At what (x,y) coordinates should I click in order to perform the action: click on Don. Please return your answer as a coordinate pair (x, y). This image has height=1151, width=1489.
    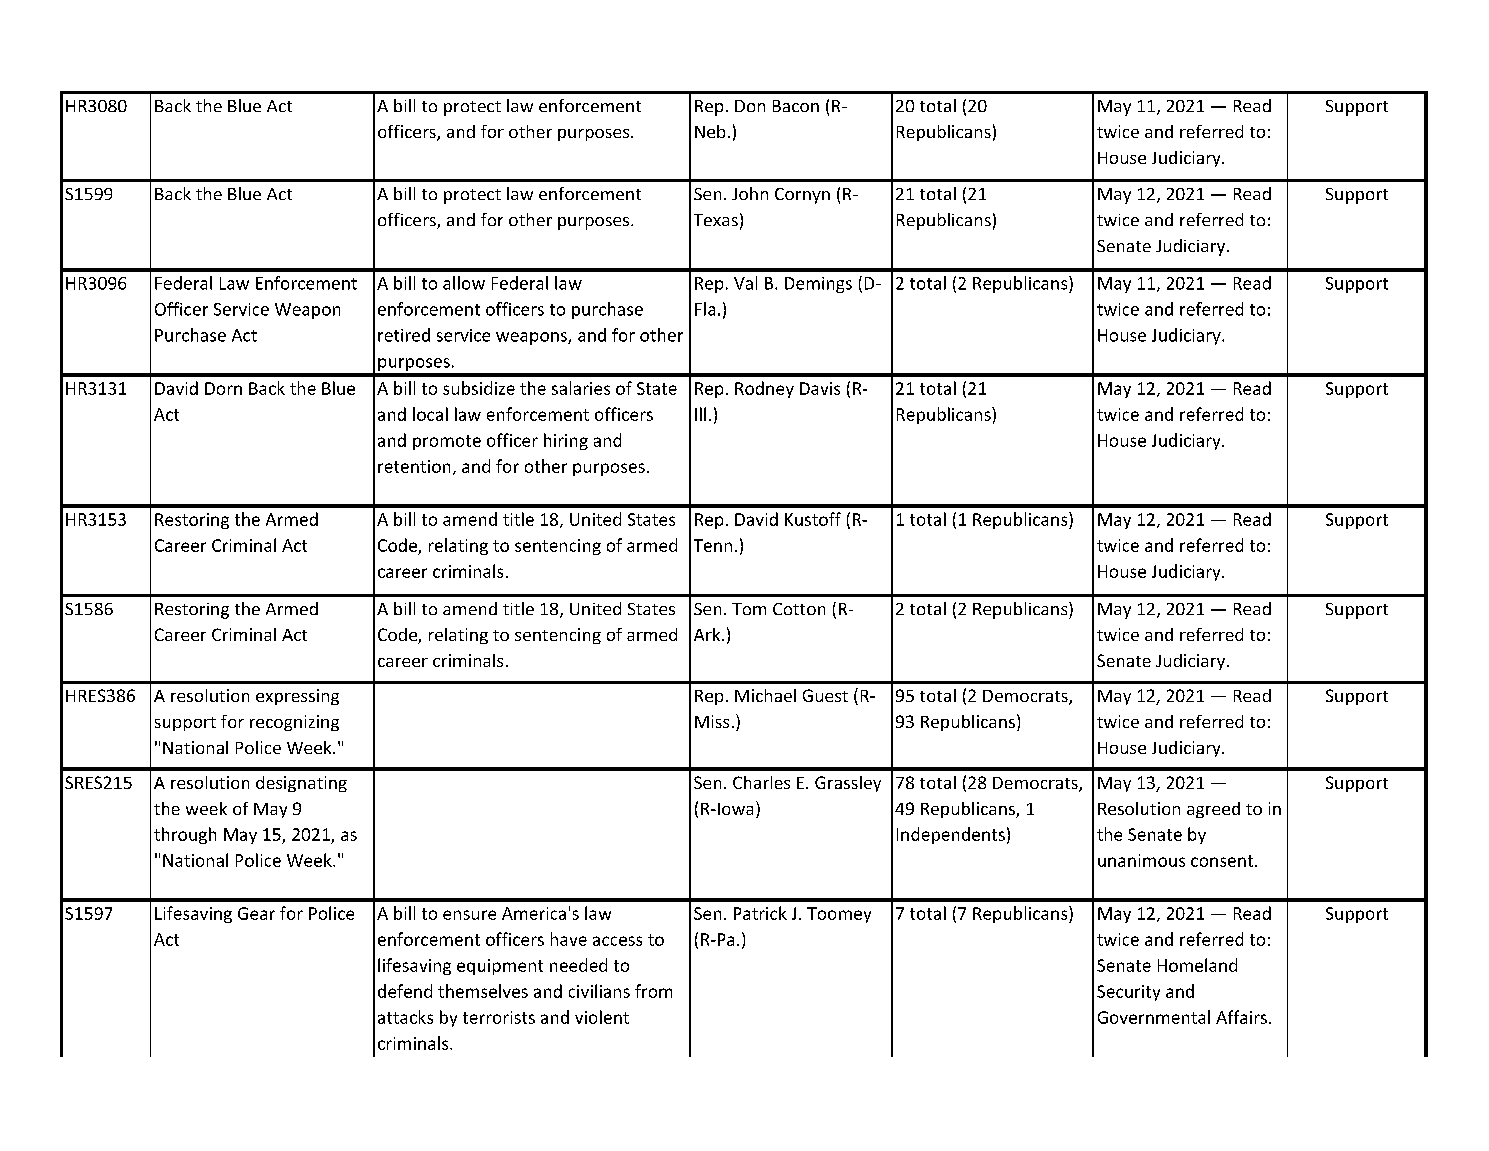
    Looking at the image, I should click on (750, 106).
